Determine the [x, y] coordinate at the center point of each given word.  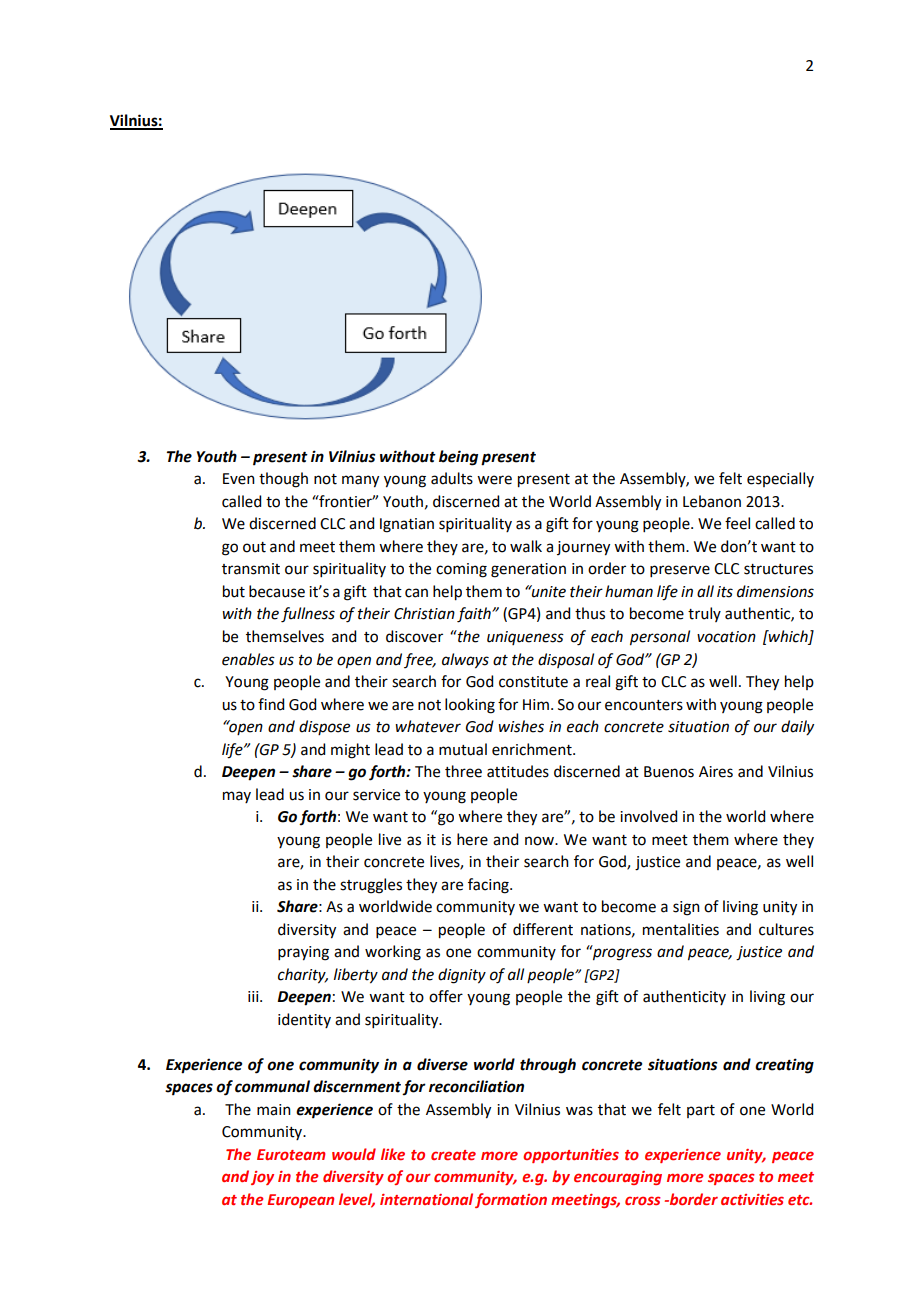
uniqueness [525, 638]
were [494, 480]
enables [248, 659]
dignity [462, 976]
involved [648, 816]
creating [784, 1066]
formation [511, 1200]
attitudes [518, 771]
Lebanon [712, 501]
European [300, 1201]
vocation [726, 637]
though [283, 480]
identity [304, 1020]
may [237, 797]
